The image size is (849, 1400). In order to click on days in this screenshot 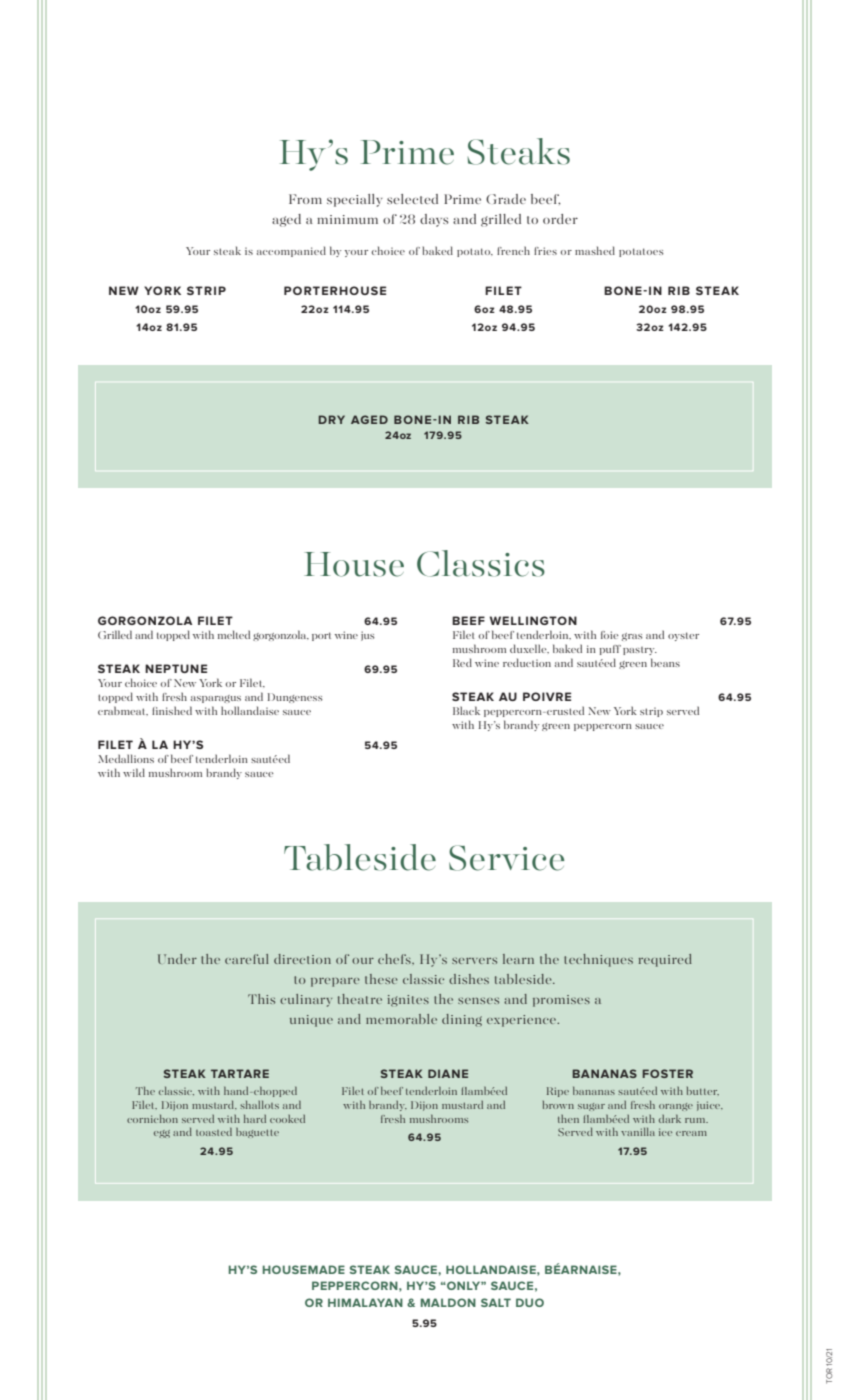, I will do `click(434, 220)`.
